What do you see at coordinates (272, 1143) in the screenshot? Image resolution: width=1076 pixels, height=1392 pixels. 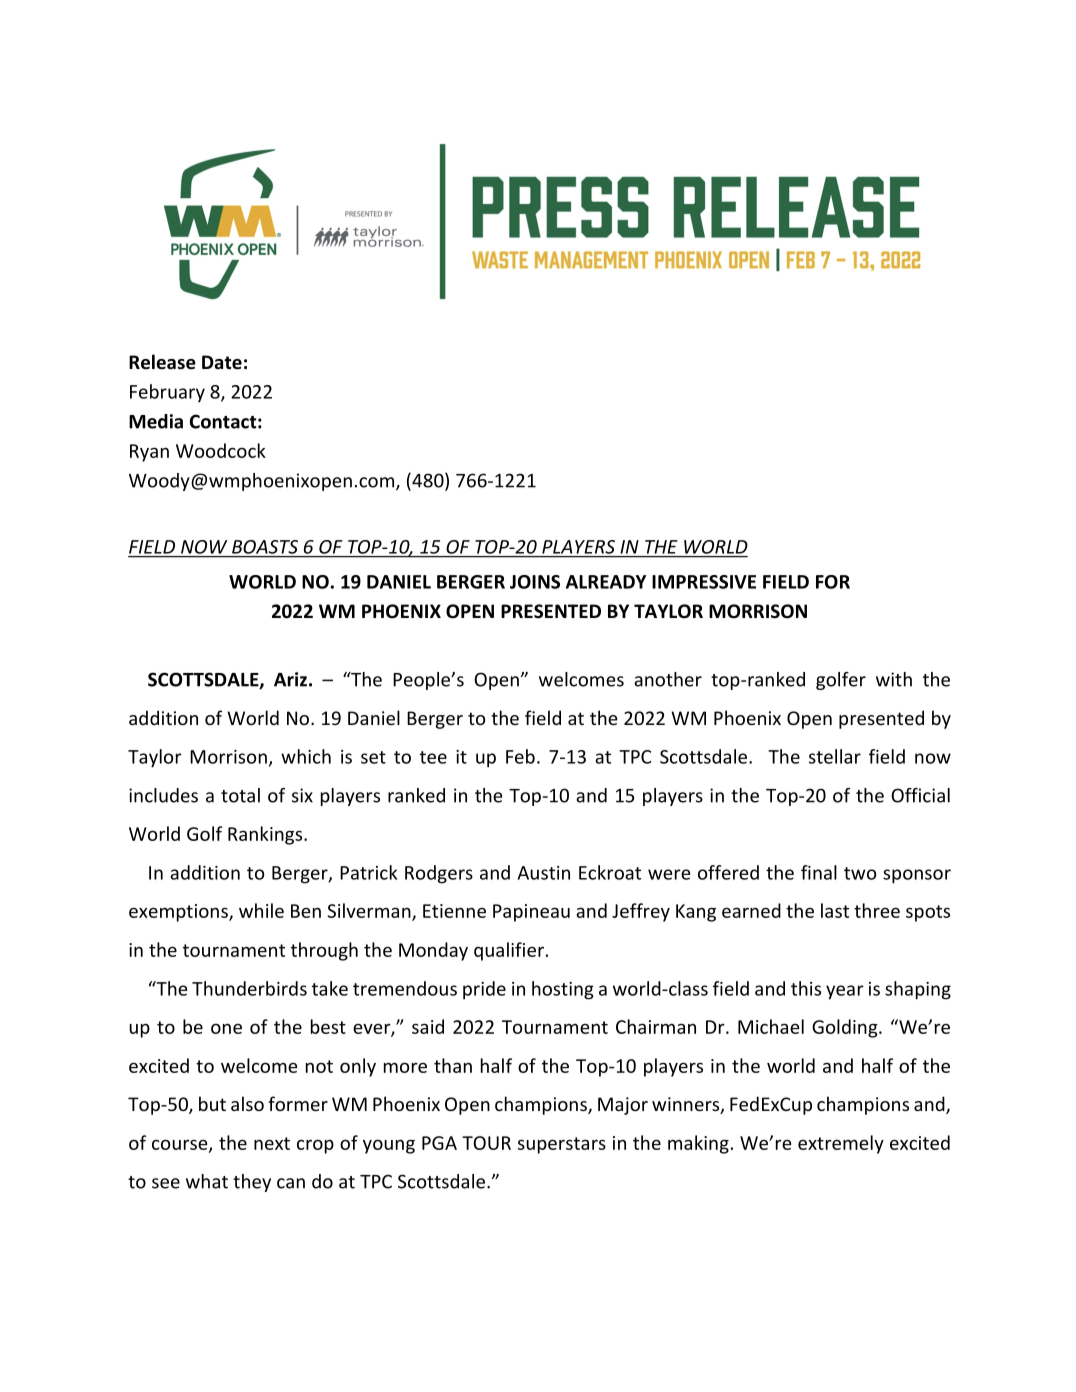 I see `next` at bounding box center [272, 1143].
